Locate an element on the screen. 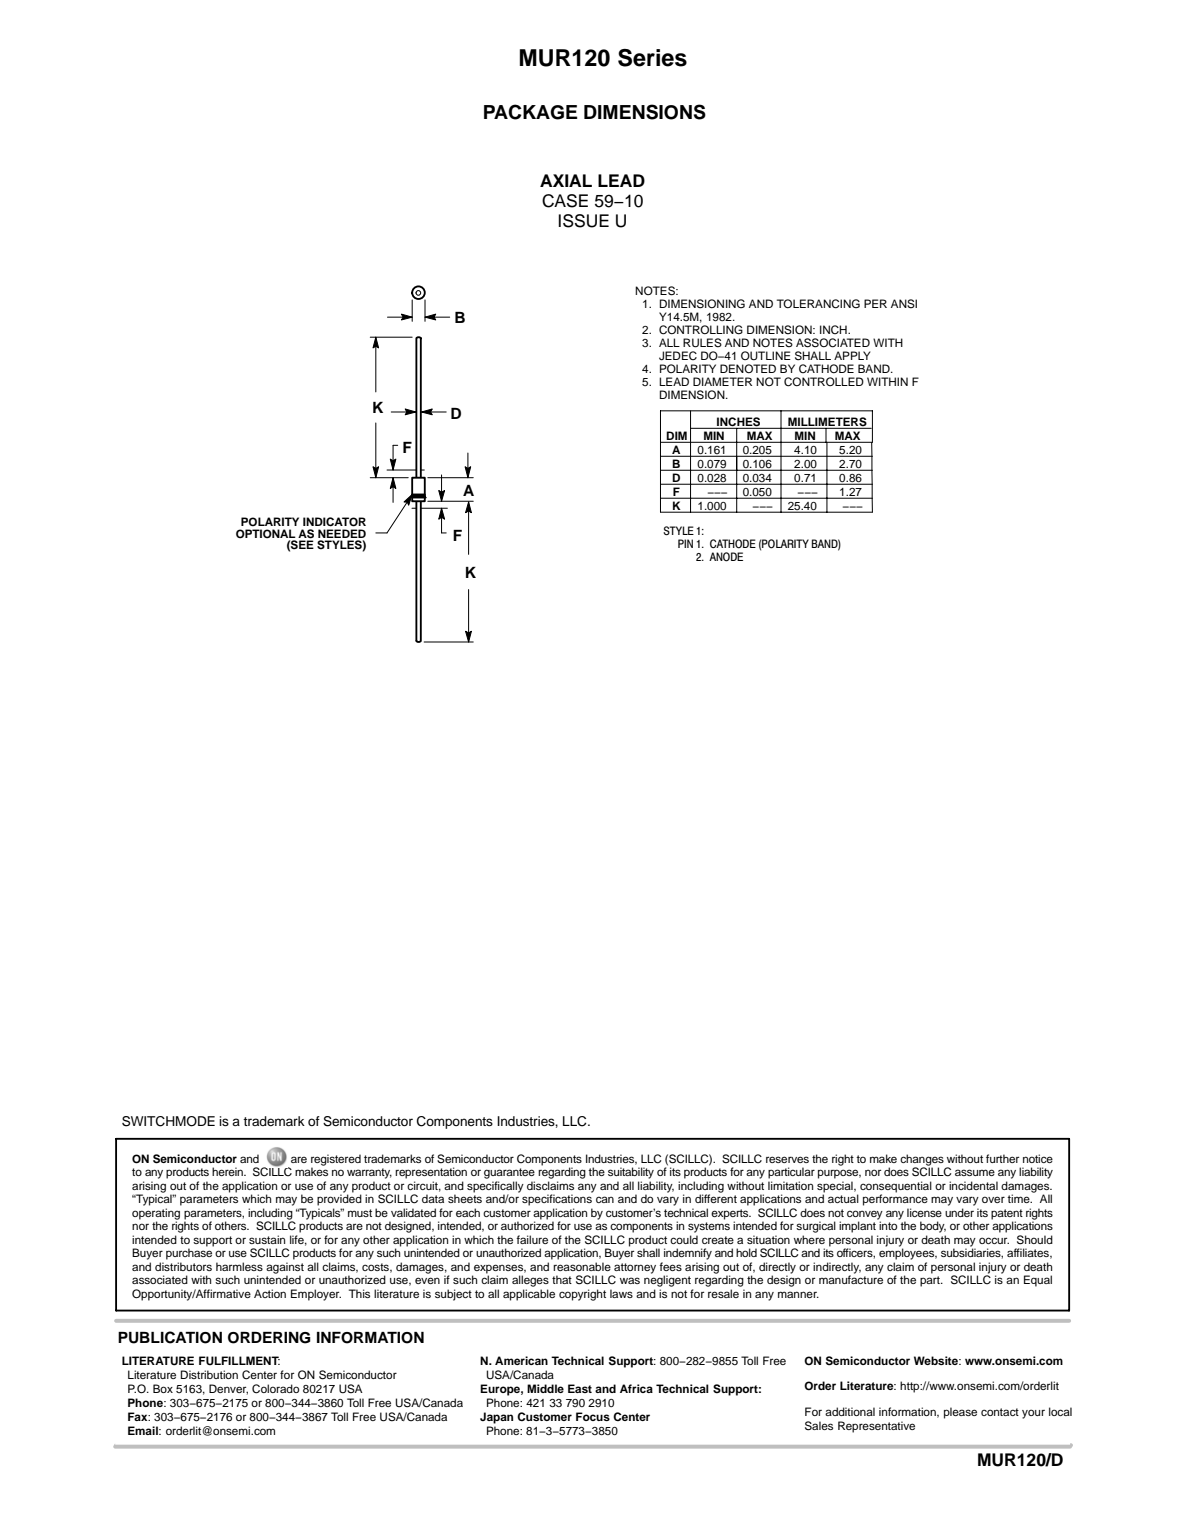  OPTIONAL is located at coordinates (266, 534).
